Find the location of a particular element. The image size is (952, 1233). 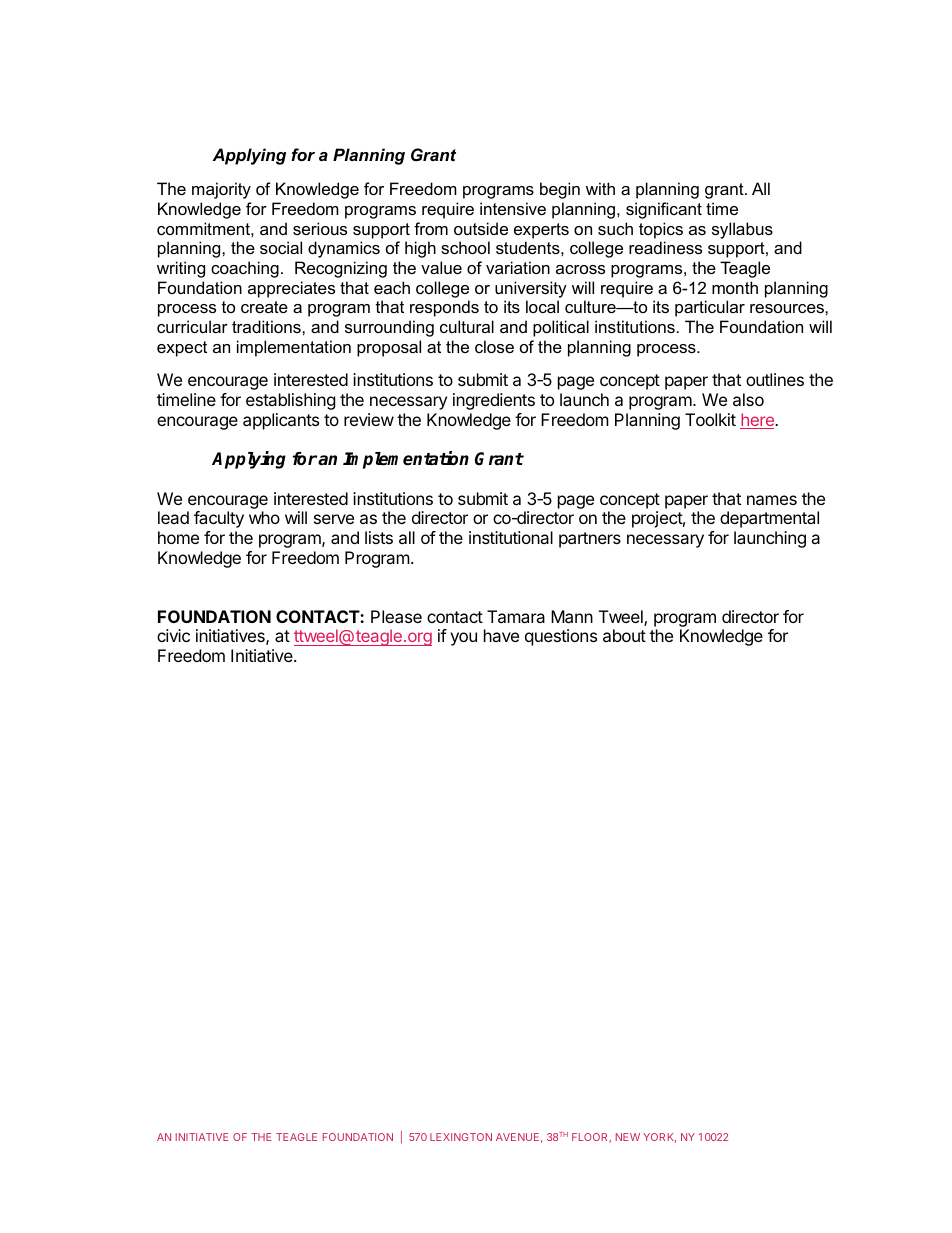

Please is located at coordinates (396, 616).
